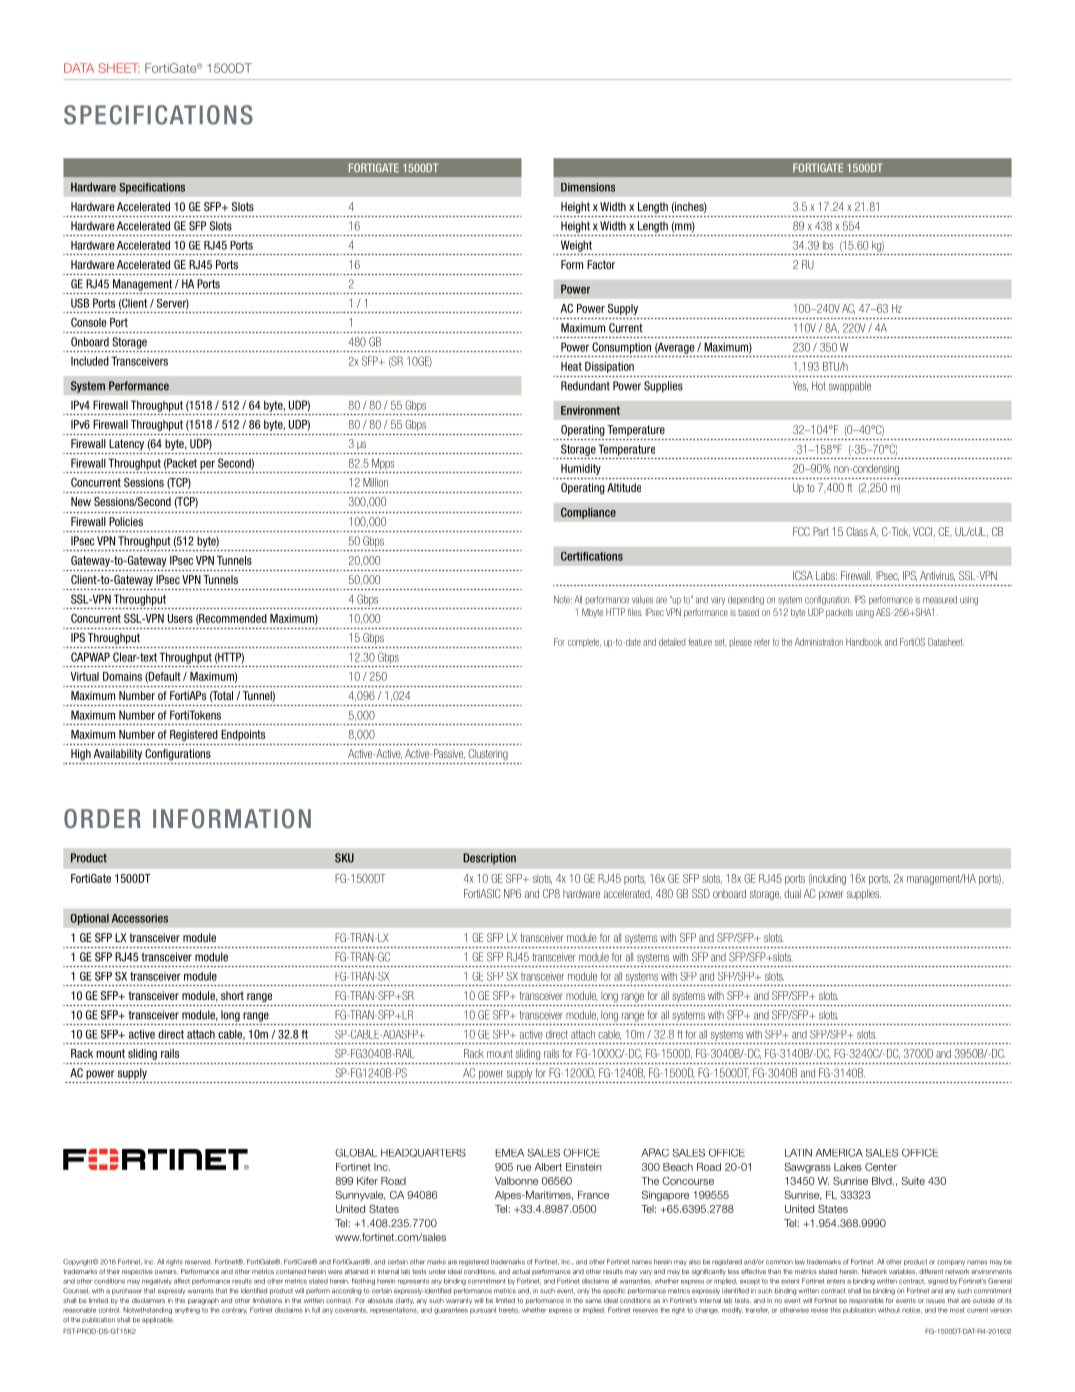  I want to click on Clustering, so click(488, 755).
